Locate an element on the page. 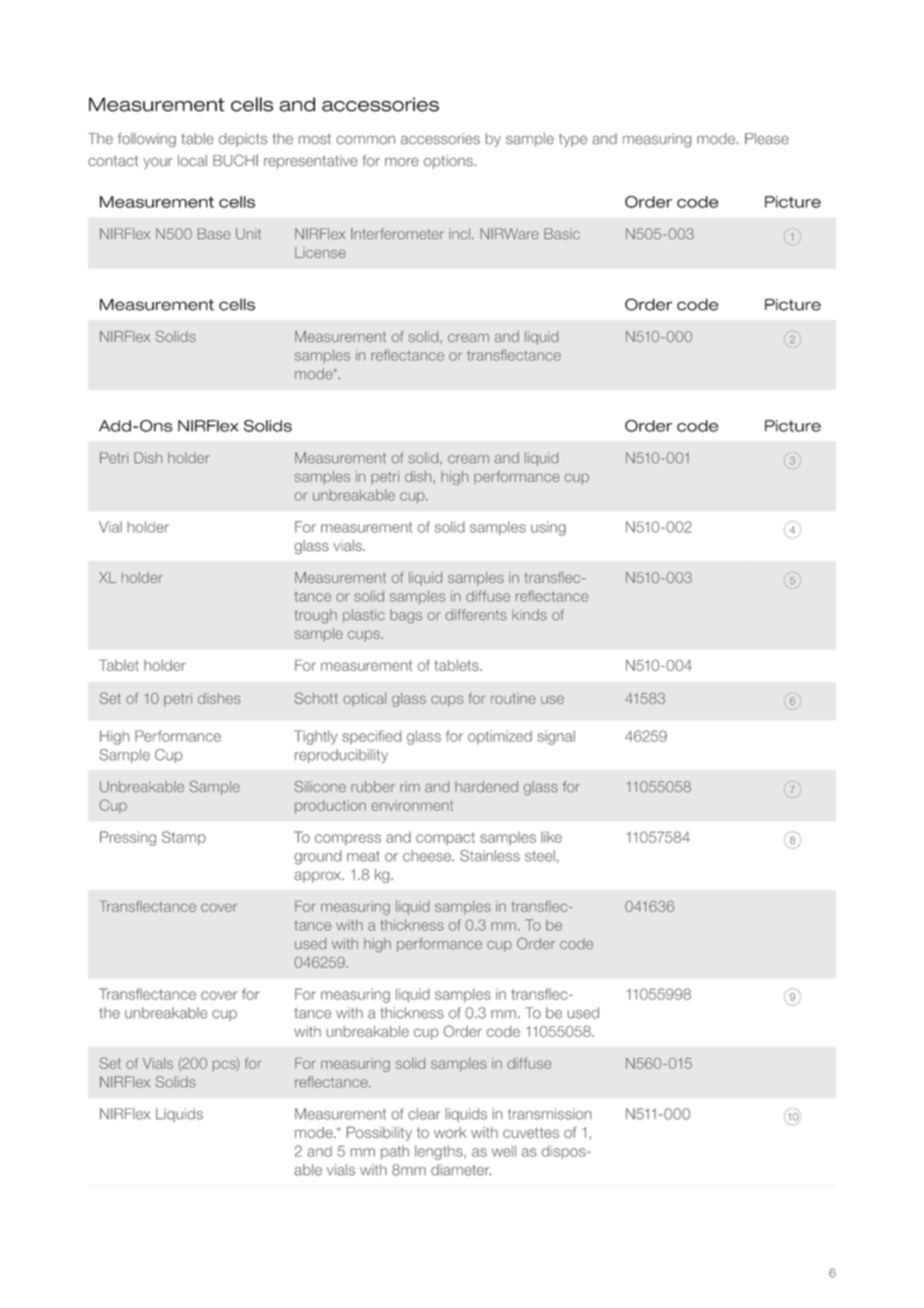 The image size is (924, 1308). options is located at coordinates (448, 162).
